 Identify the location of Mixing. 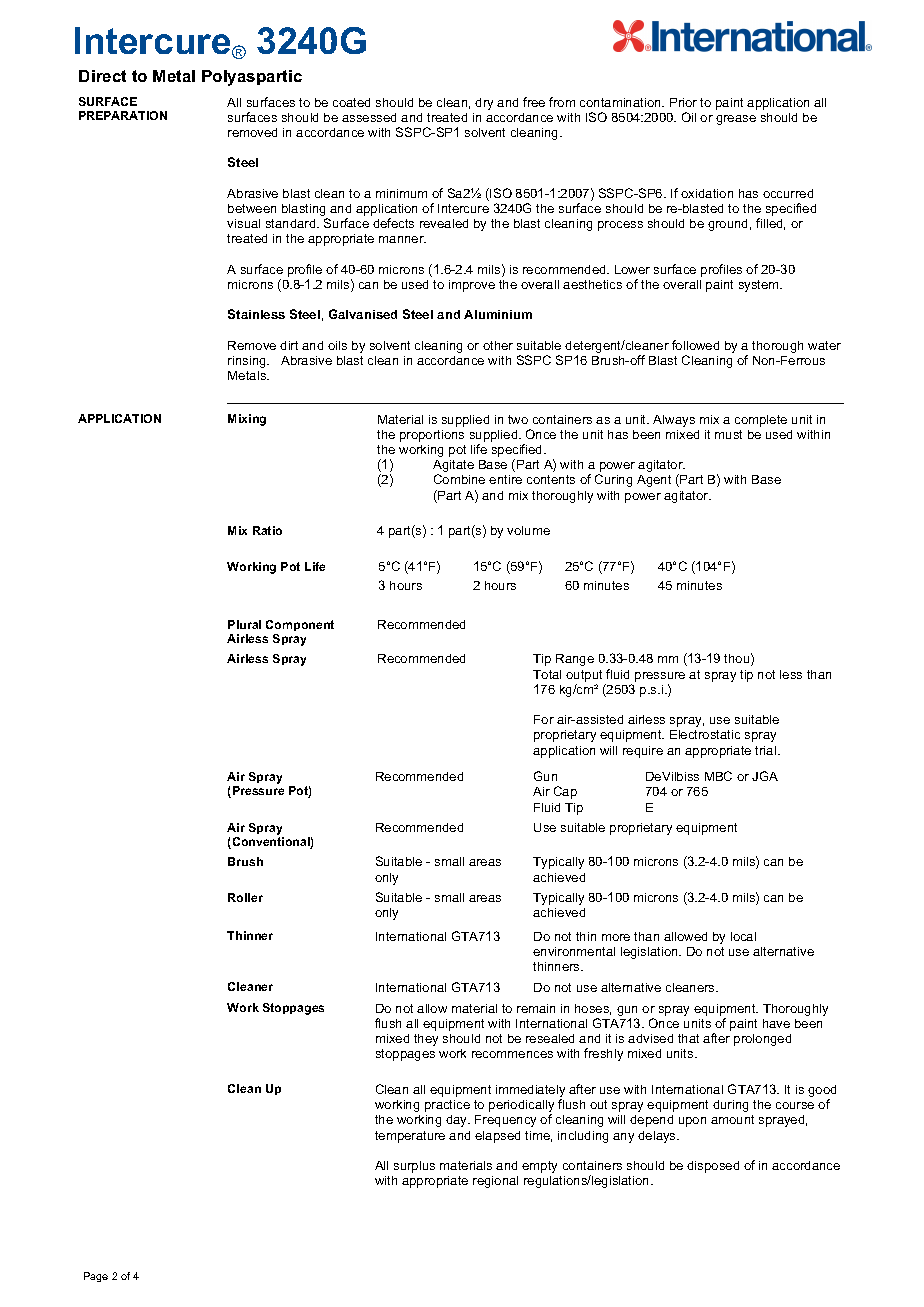
(247, 420).
